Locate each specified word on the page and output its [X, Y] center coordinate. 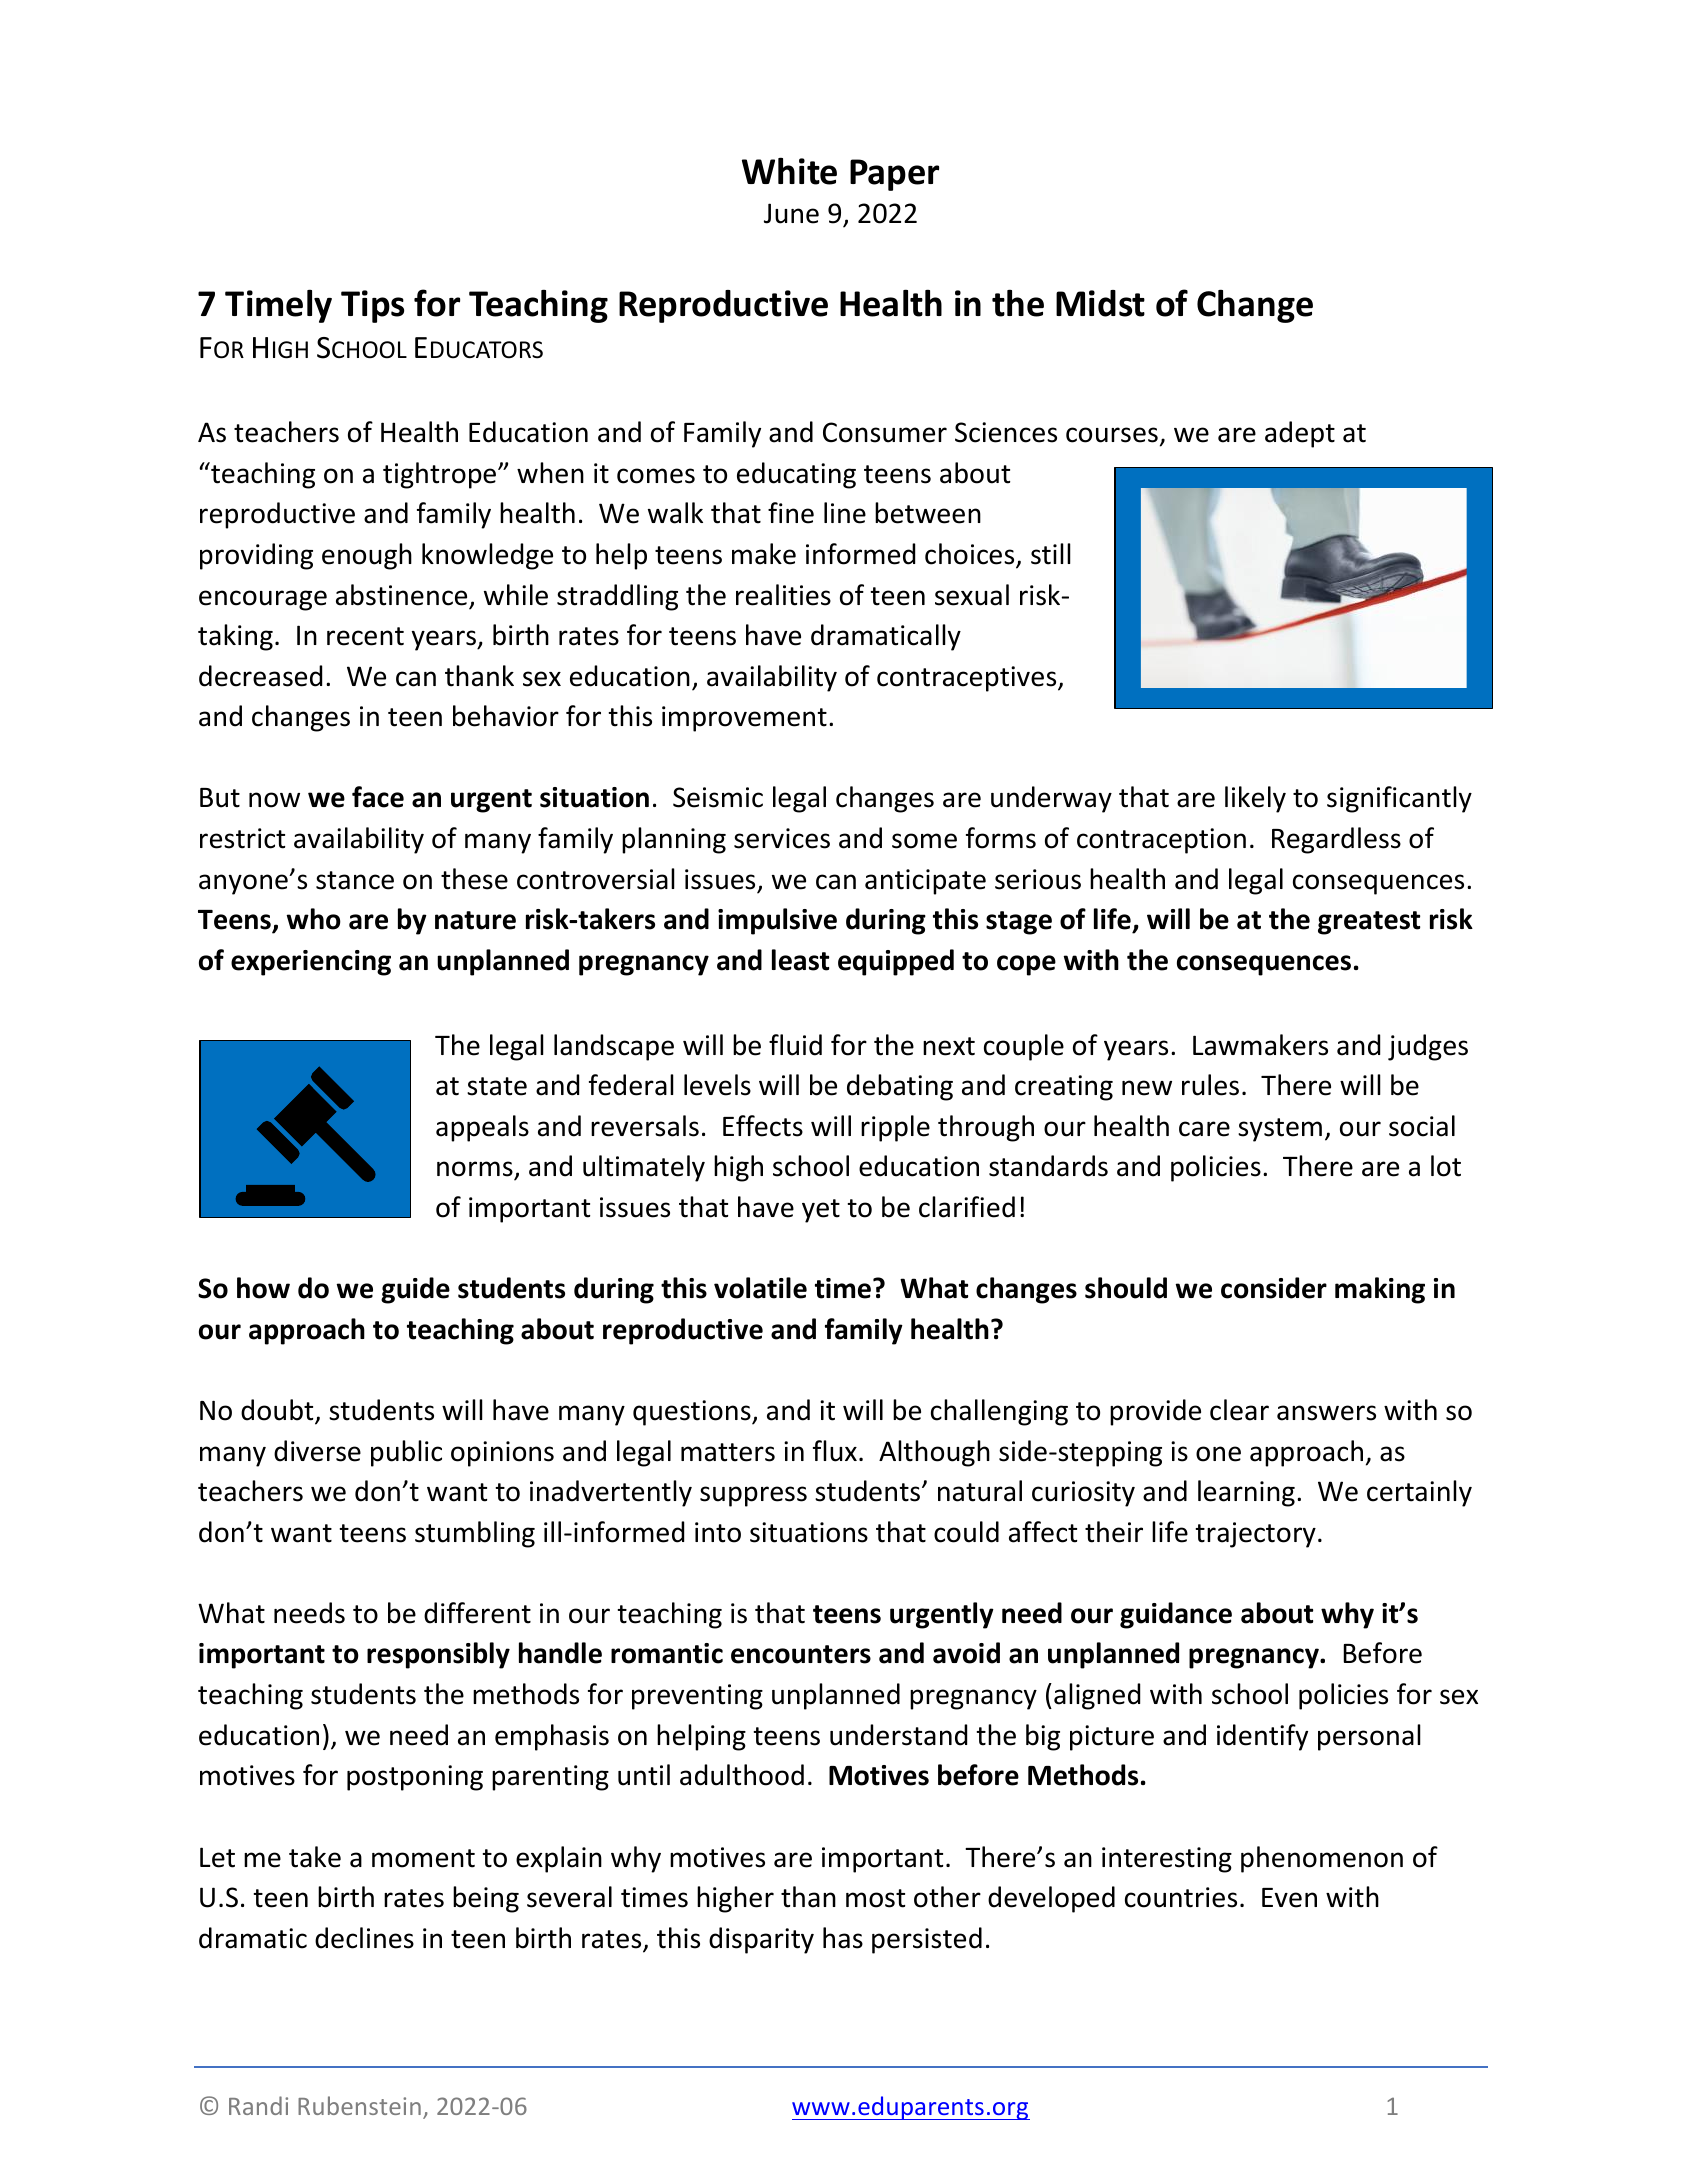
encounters [801, 1654]
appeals [482, 1128]
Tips [372, 306]
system [1280, 1130]
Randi [258, 2105]
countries [1181, 1897]
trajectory [1255, 1535]
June [791, 213]
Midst [1100, 303]
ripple [895, 1128]
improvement [744, 719]
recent [365, 636]
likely [1255, 799]
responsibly [438, 1655]
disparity [761, 1940]
